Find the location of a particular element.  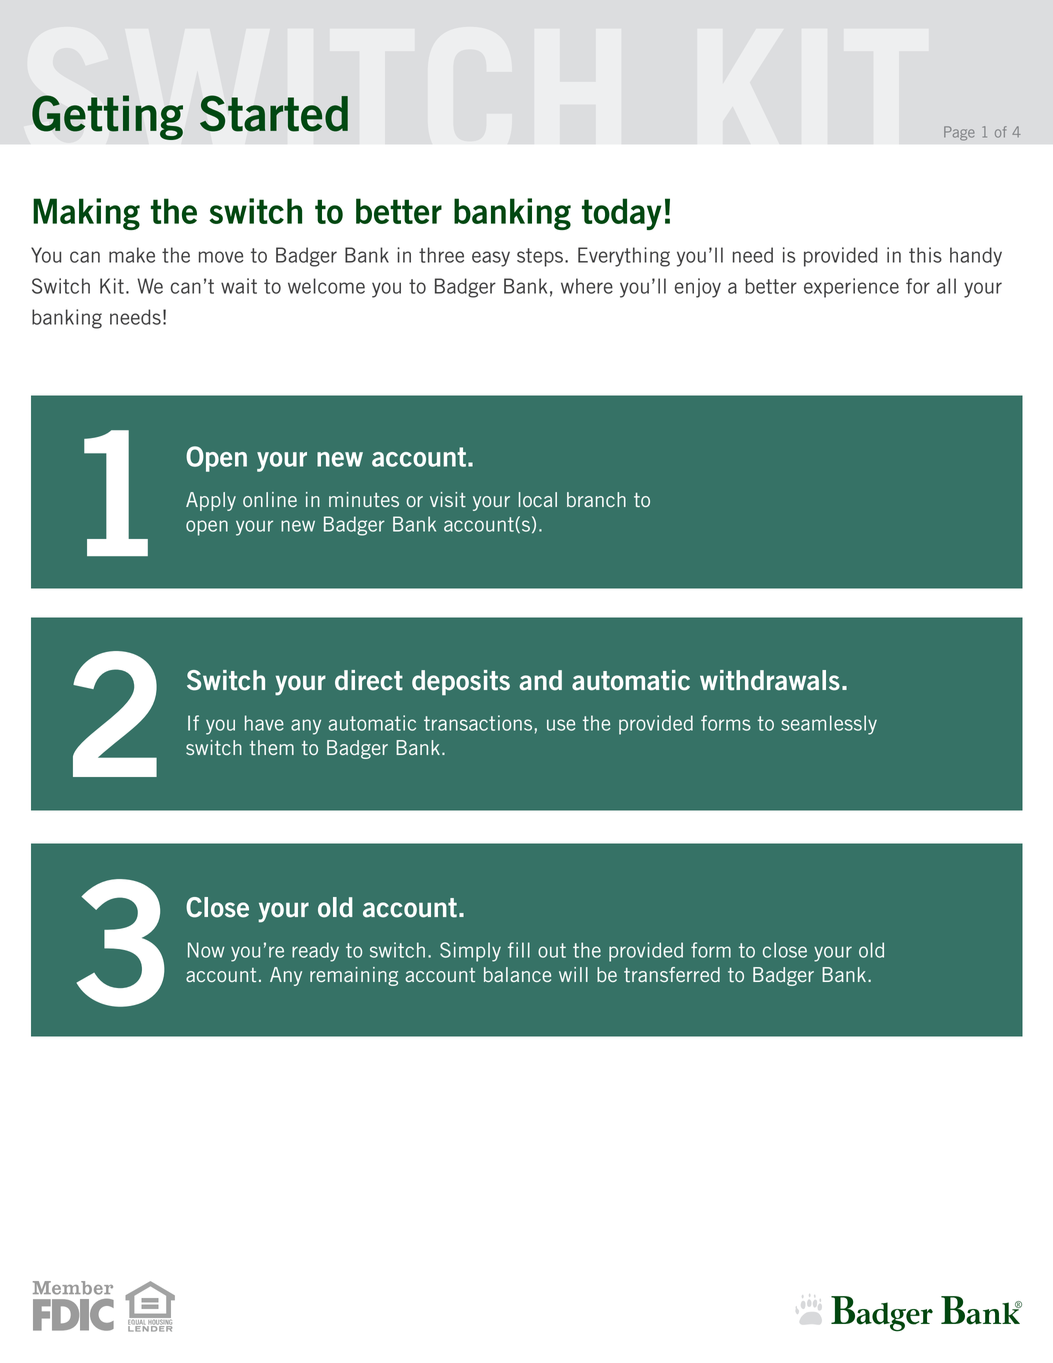

Started is located at coordinates (274, 113).
